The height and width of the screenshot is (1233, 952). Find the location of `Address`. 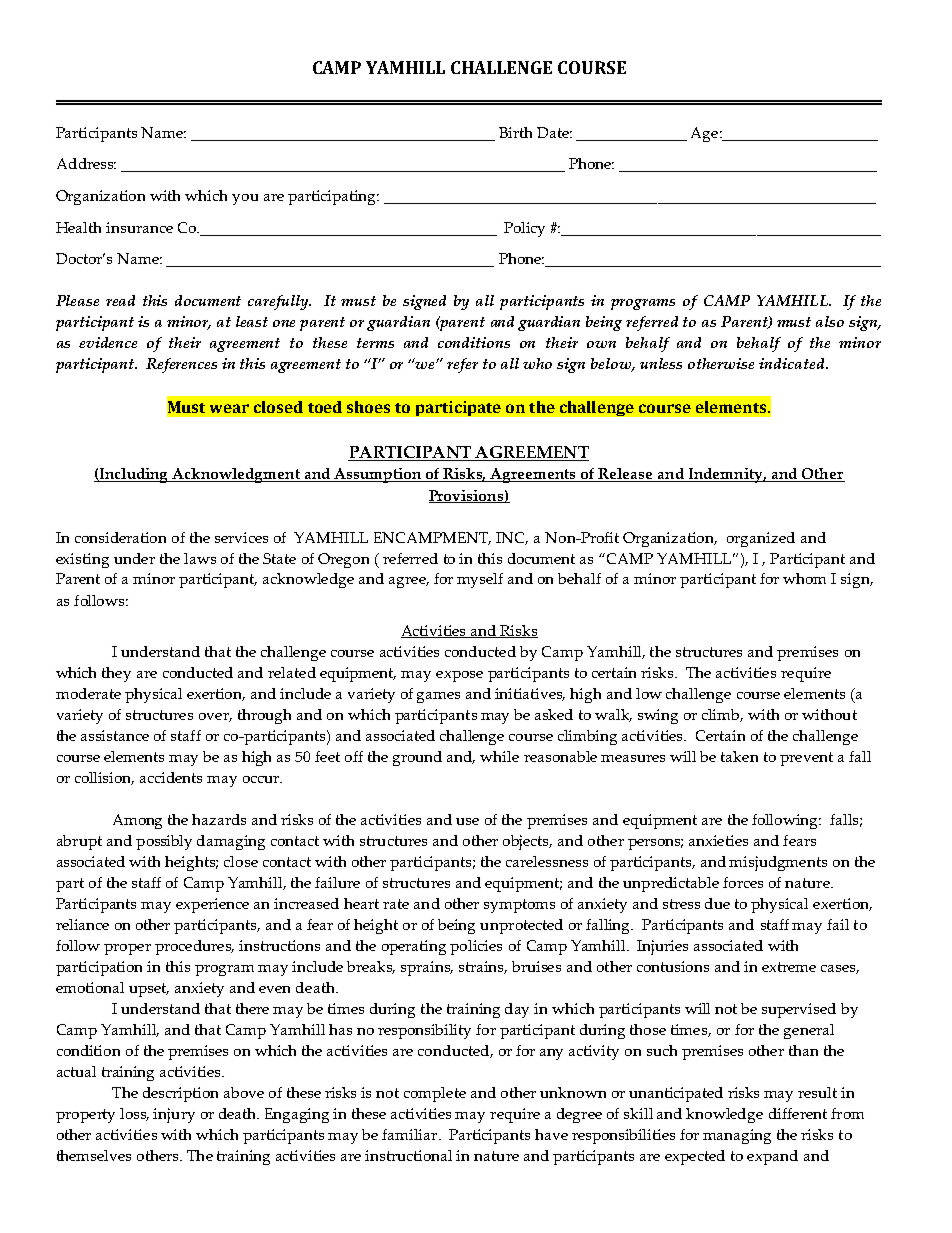

Address is located at coordinates (86, 163).
